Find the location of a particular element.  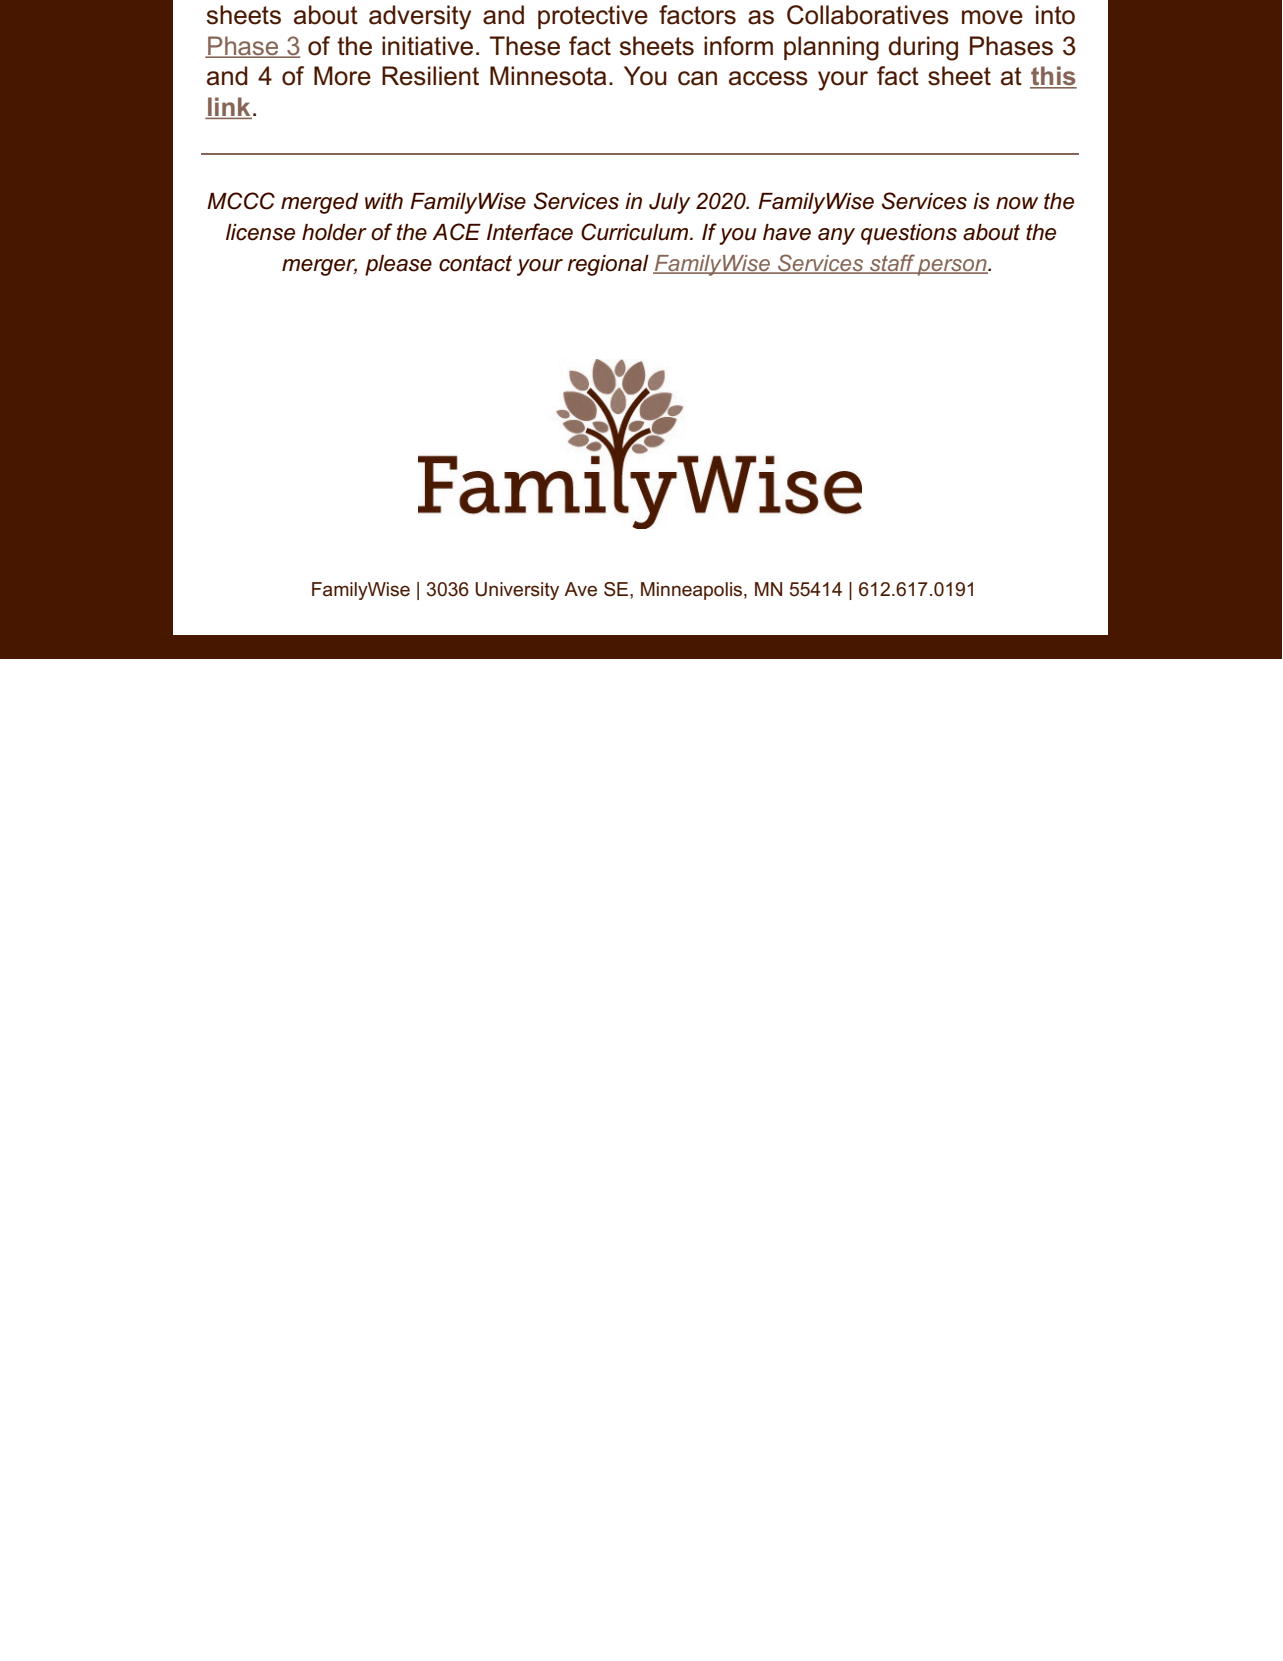

protective is located at coordinates (593, 17).
